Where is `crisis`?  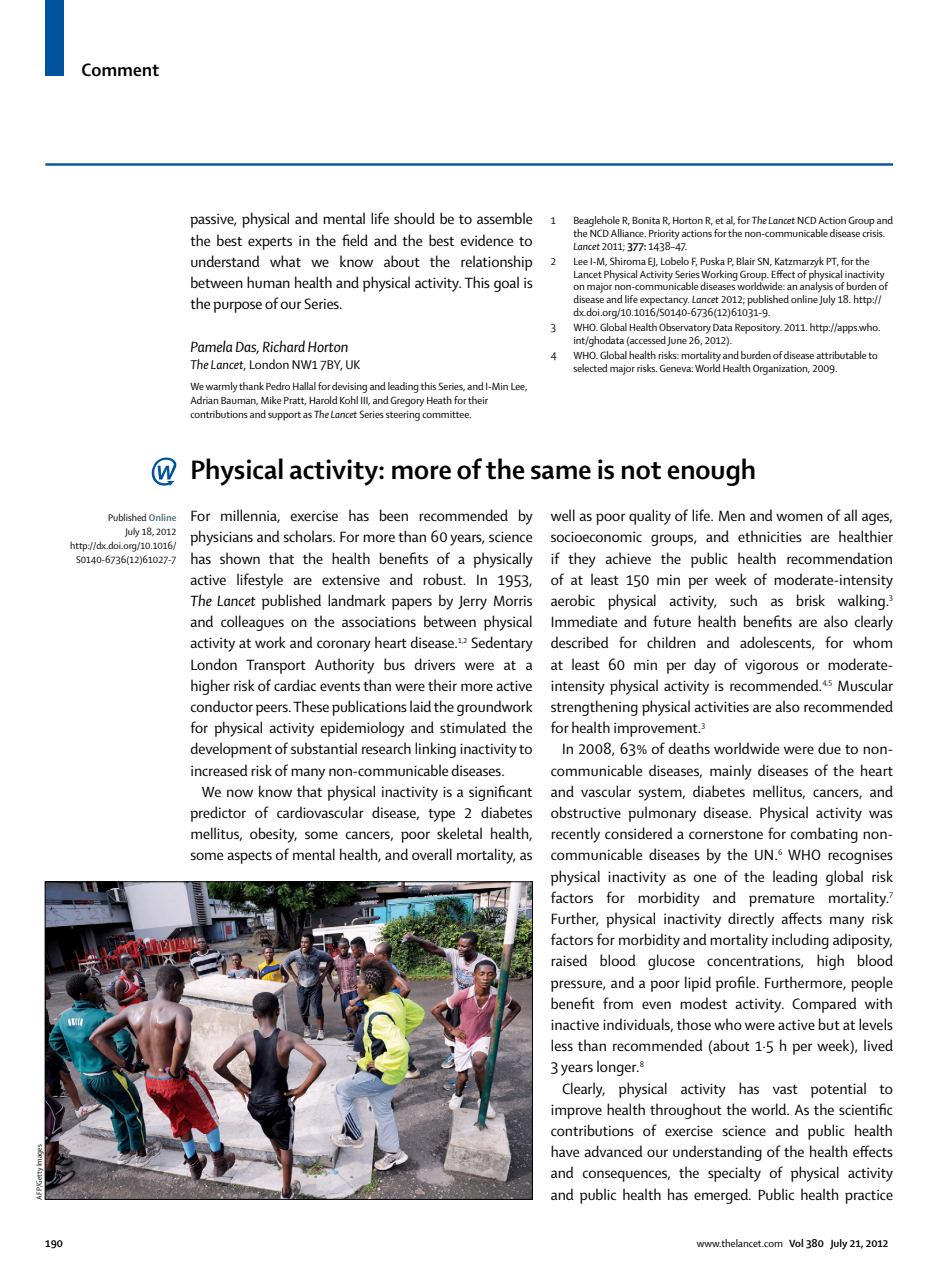 crisis is located at coordinates (873, 233).
